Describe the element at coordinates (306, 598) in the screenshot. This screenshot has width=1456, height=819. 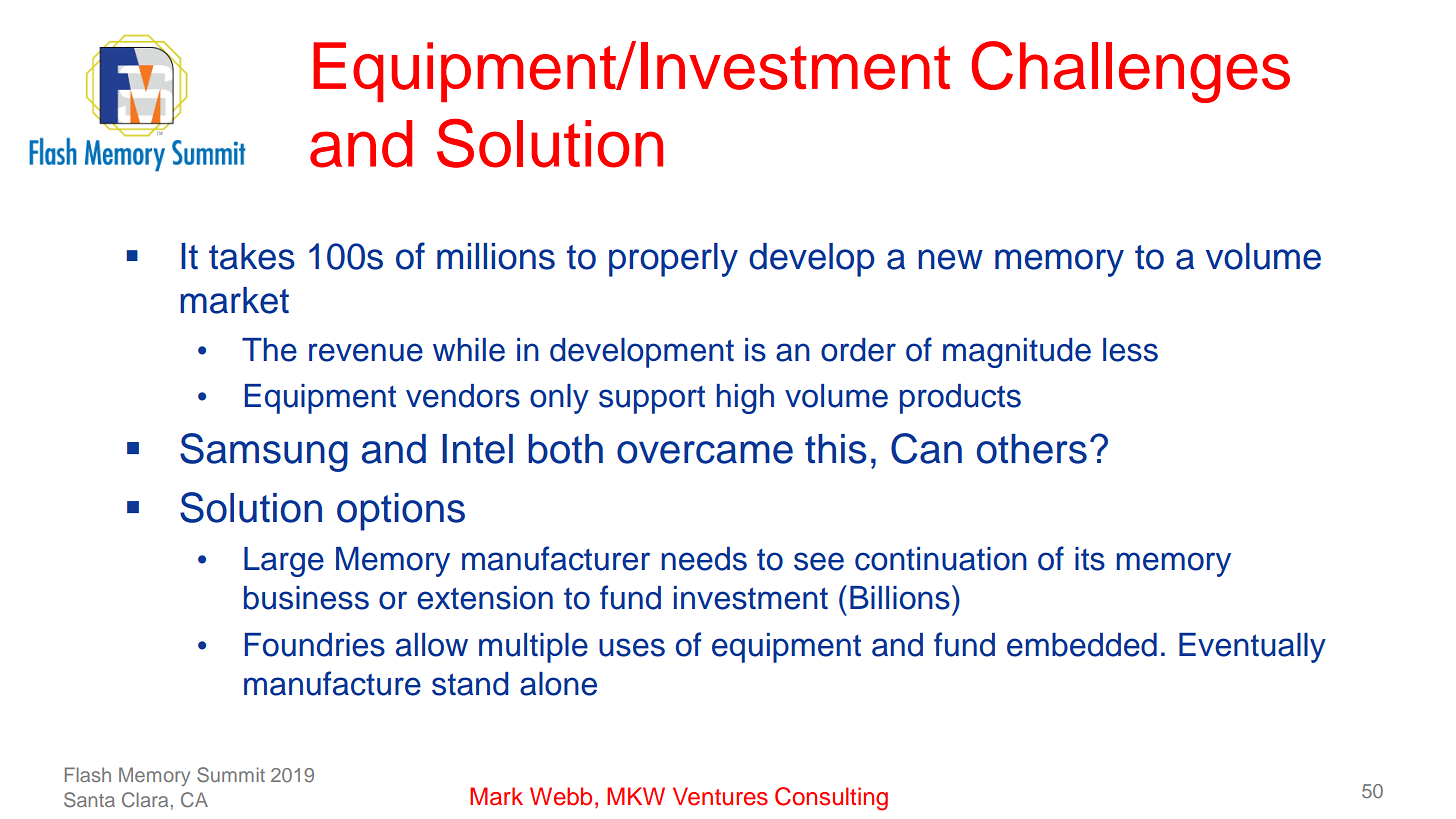
I see `business` at that location.
